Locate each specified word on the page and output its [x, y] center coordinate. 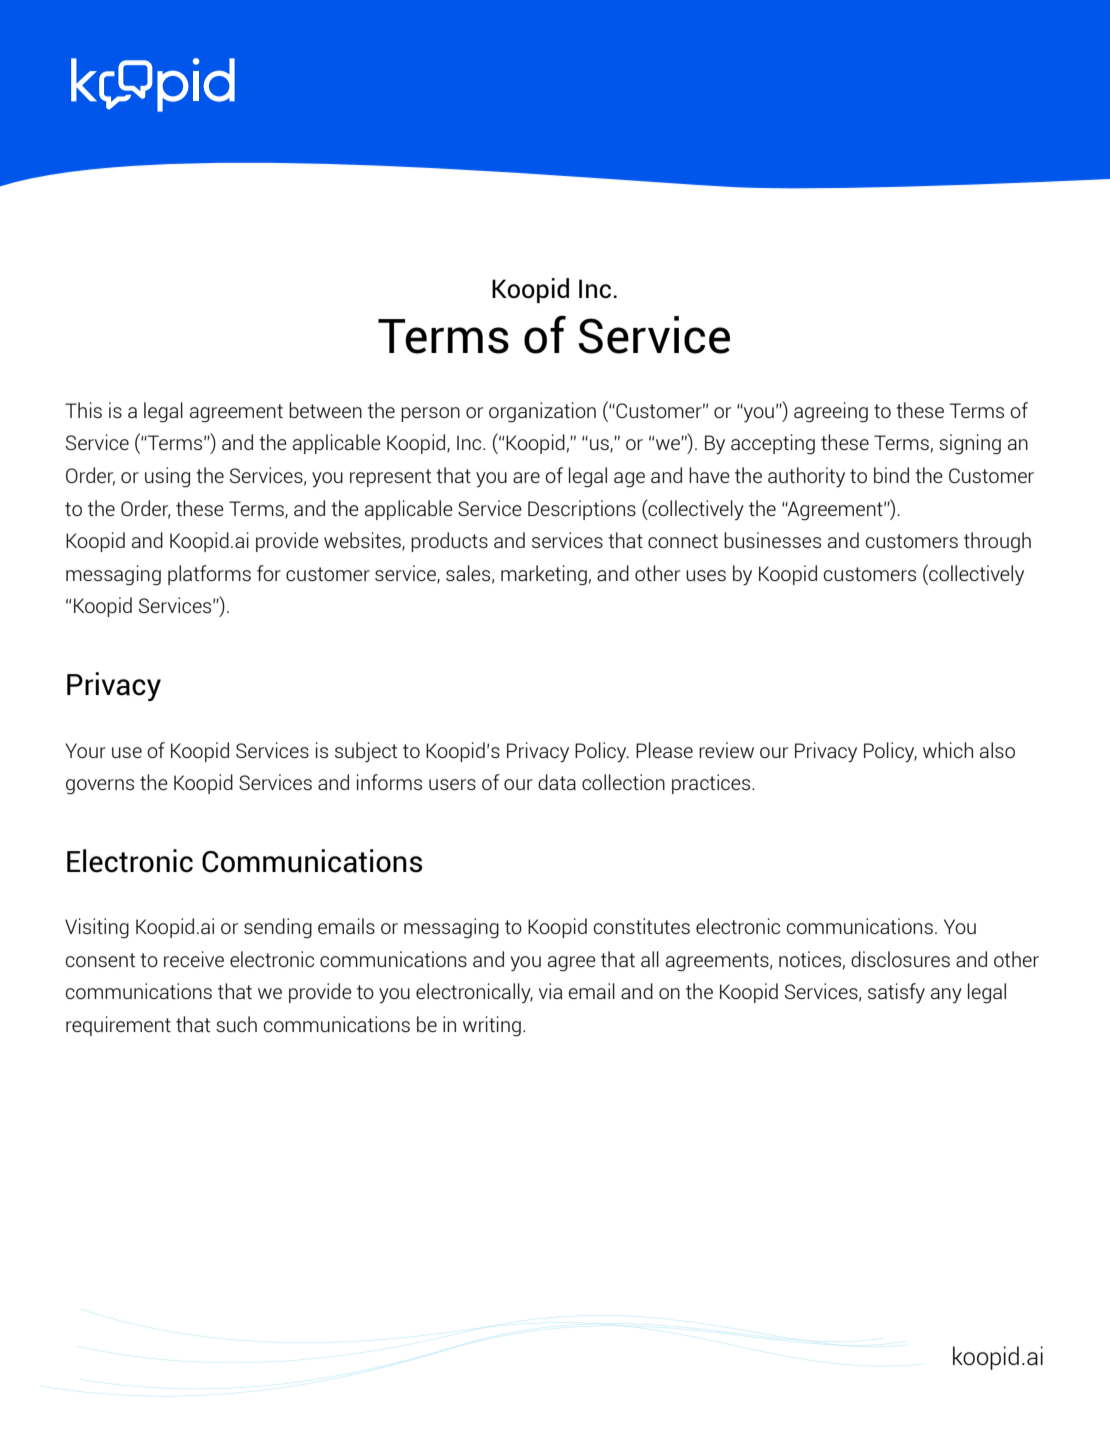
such [236, 1024]
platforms [209, 575]
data [557, 782]
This [83, 410]
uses [706, 575]
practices [712, 784]
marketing [544, 575]
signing [970, 444]
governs [100, 787]
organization [542, 412]
